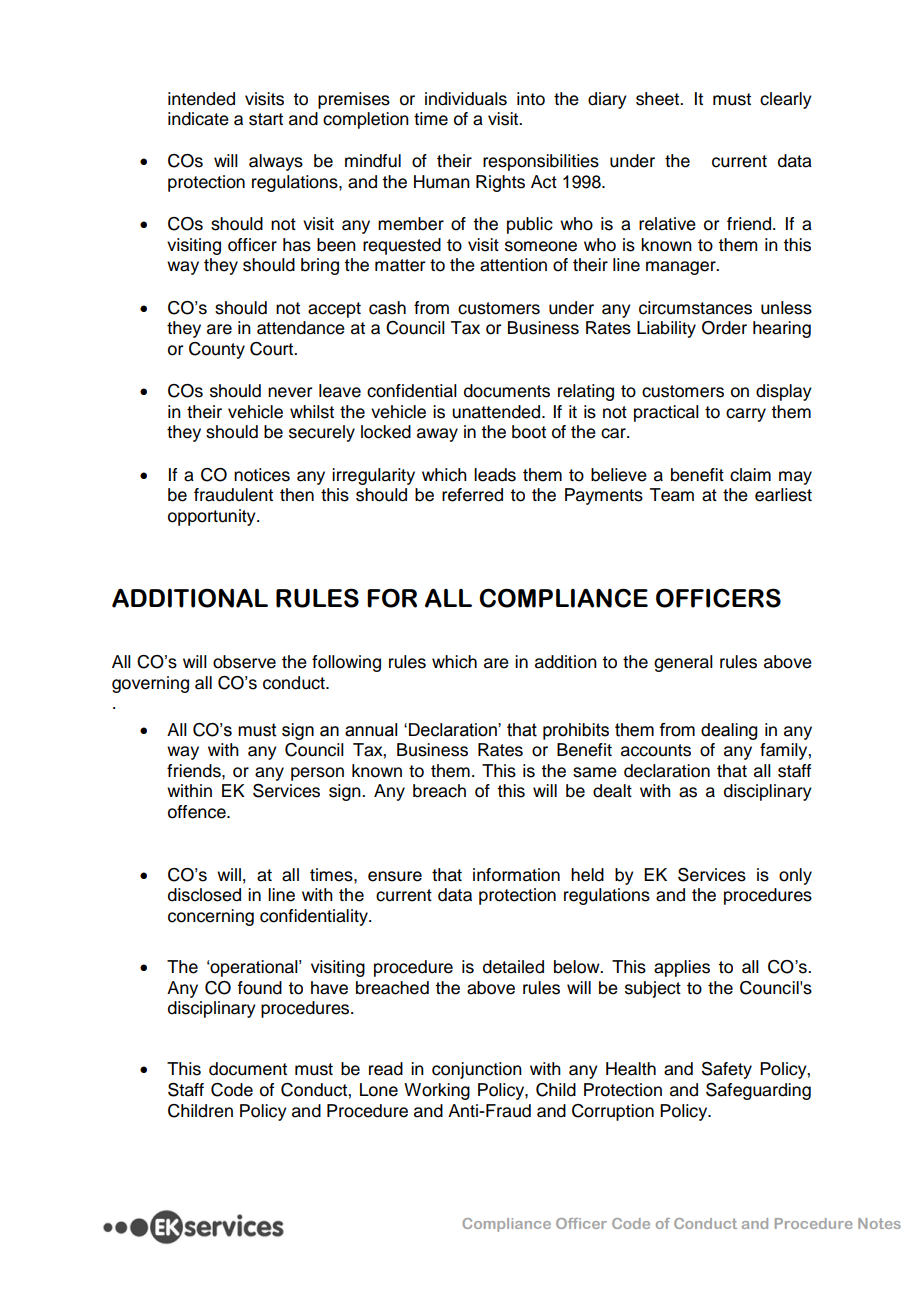 The height and width of the screenshot is (1308, 924). Describe the element at coordinates (783, 495) in the screenshot. I see `earliest` at that location.
